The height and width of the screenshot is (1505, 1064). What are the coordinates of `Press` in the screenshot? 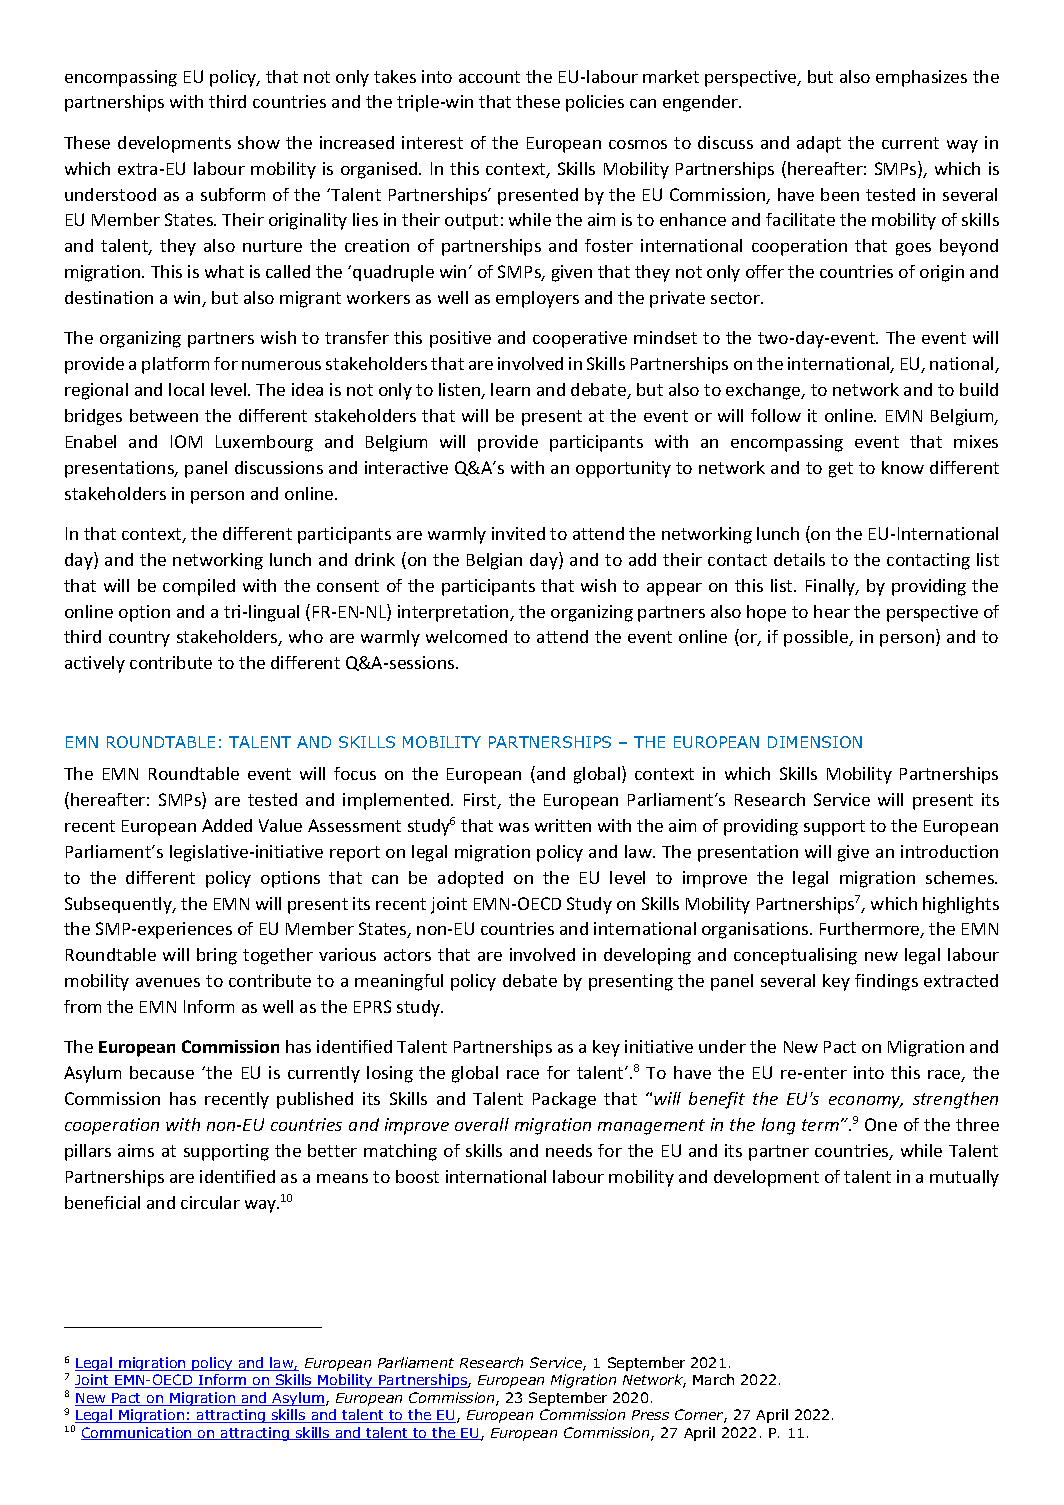 It's located at (650, 1415).
